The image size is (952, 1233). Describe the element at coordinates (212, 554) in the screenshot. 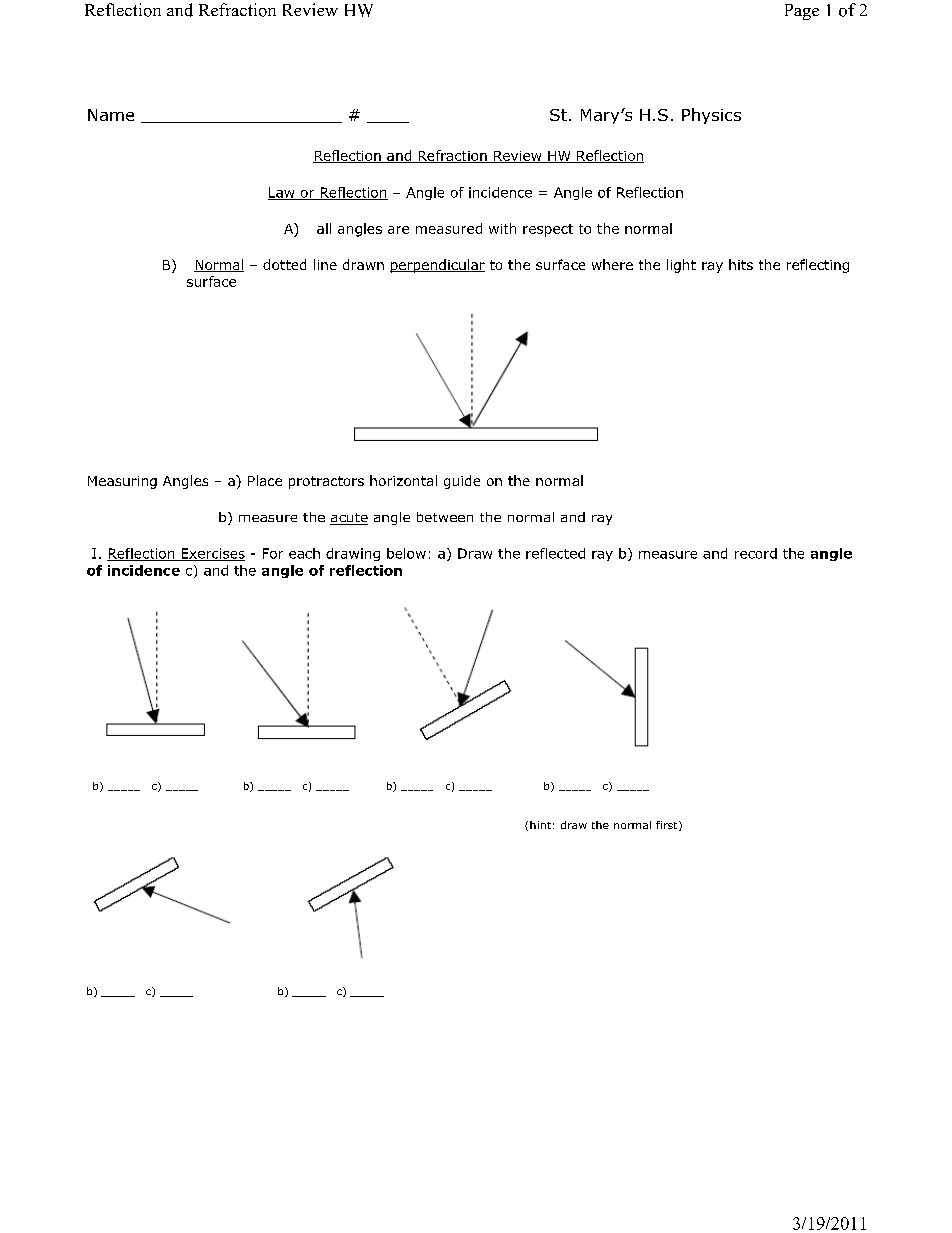

I see `Exercises` at that location.
